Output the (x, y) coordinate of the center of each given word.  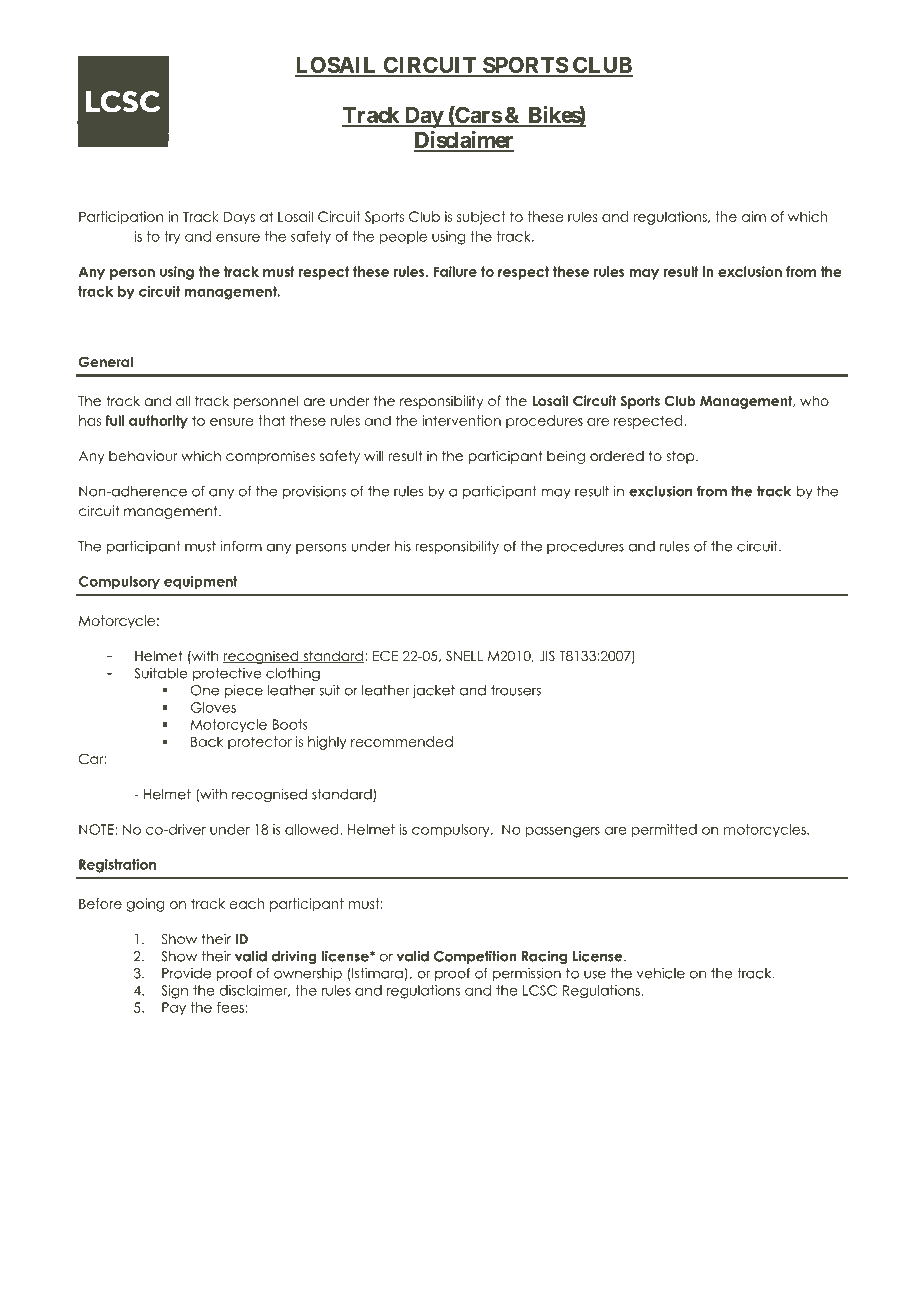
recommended (402, 741)
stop (681, 457)
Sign (174, 992)
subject (481, 218)
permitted (664, 830)
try (172, 238)
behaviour (143, 455)
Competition (475, 957)
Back (207, 741)
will (373, 455)
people (403, 237)
